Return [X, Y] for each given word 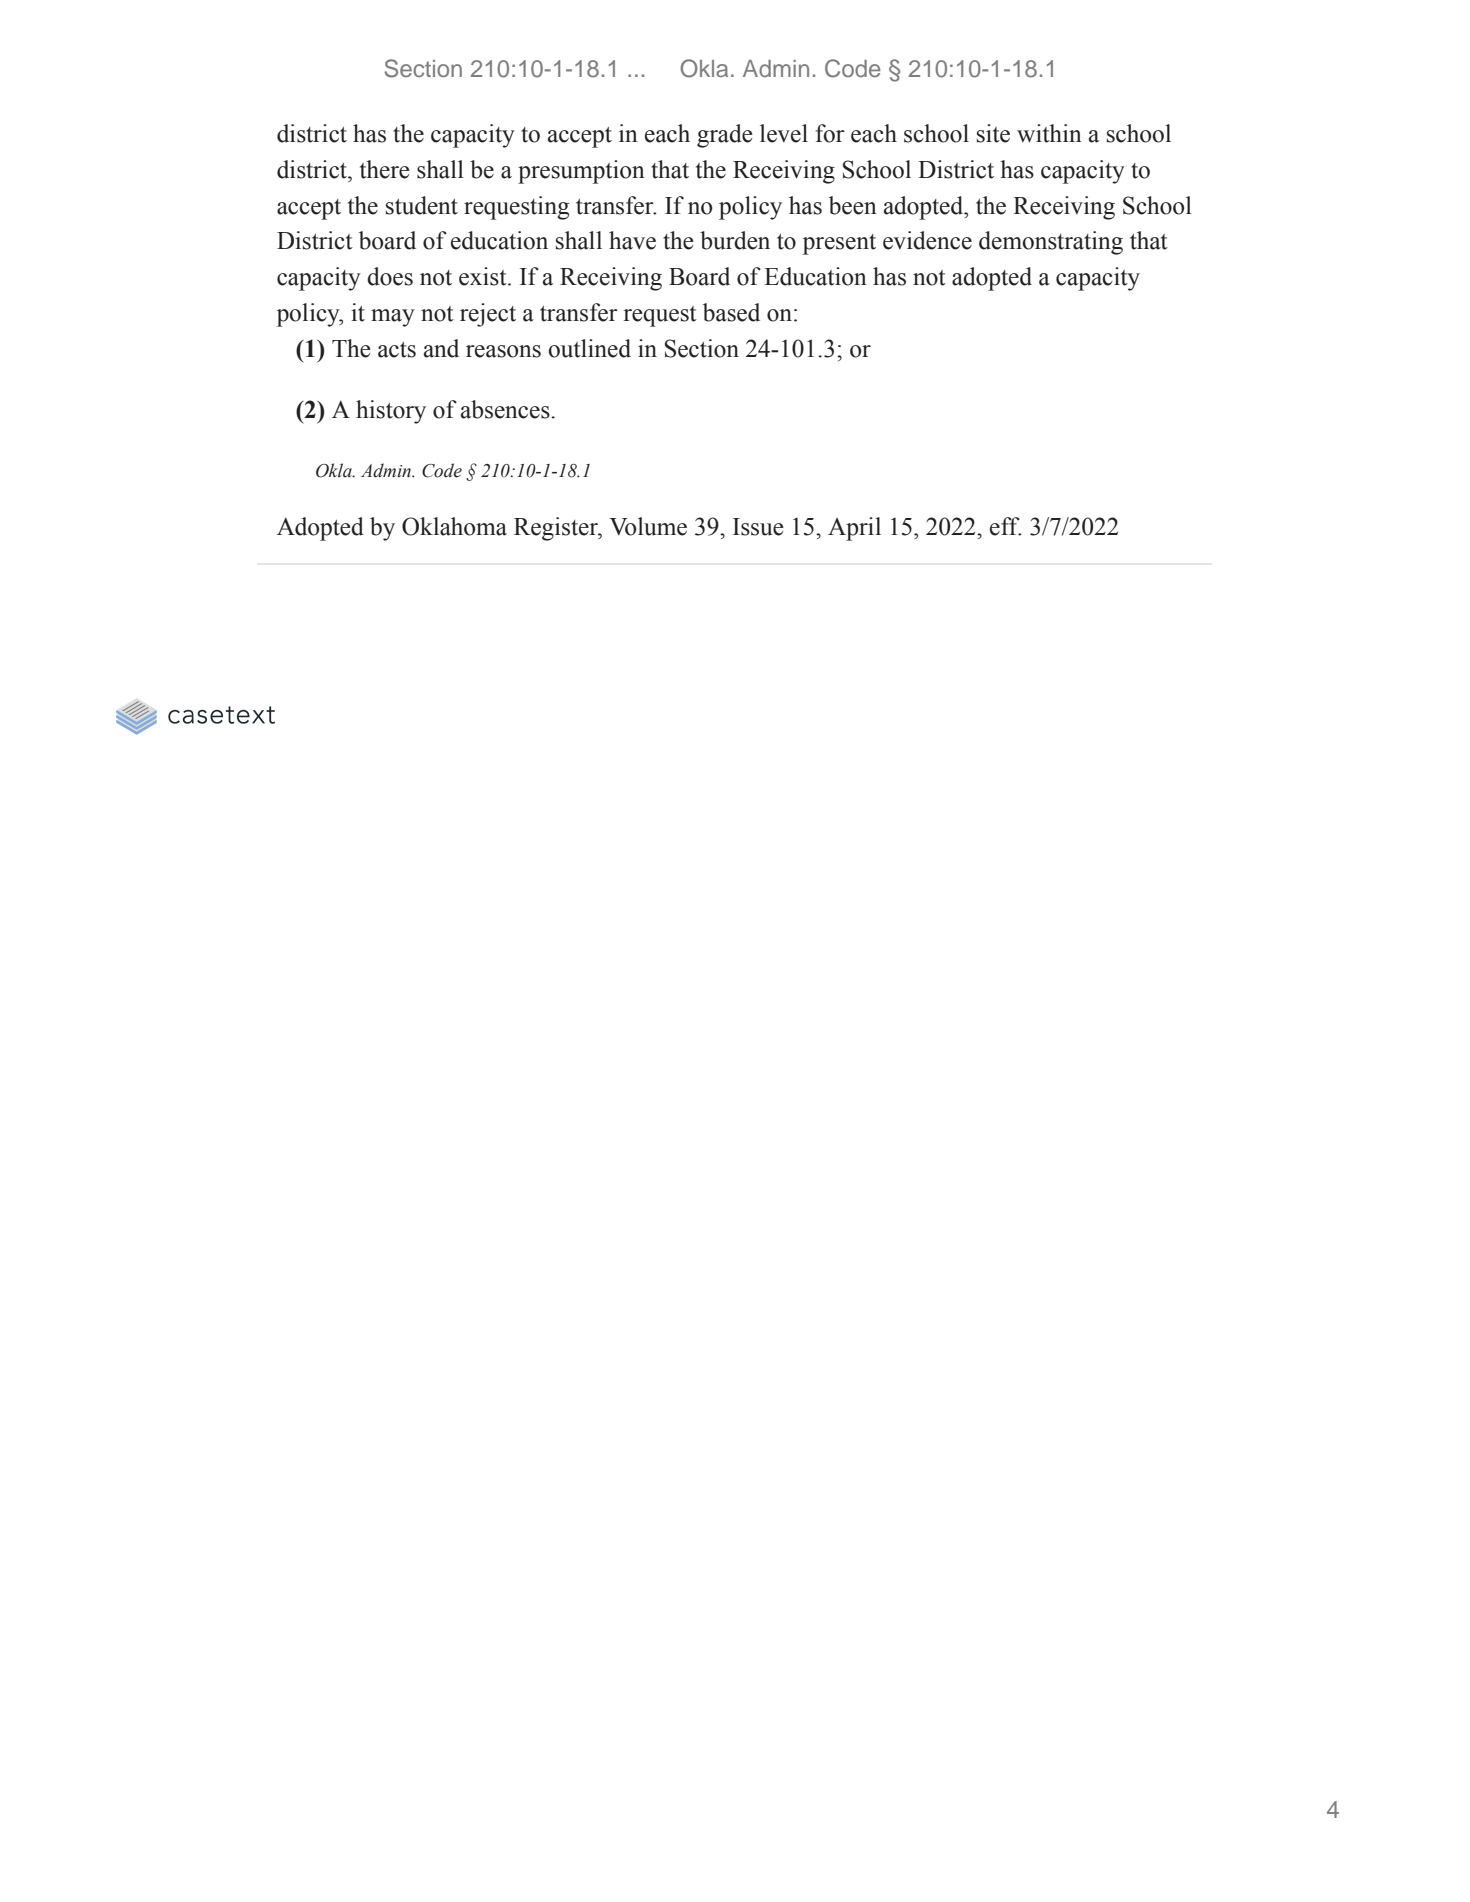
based [731, 312]
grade [725, 136]
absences [506, 409]
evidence [927, 240]
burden [735, 240]
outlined [589, 348]
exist [484, 276]
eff [1006, 526]
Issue [758, 527]
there [385, 169]
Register [557, 529]
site [993, 133]
